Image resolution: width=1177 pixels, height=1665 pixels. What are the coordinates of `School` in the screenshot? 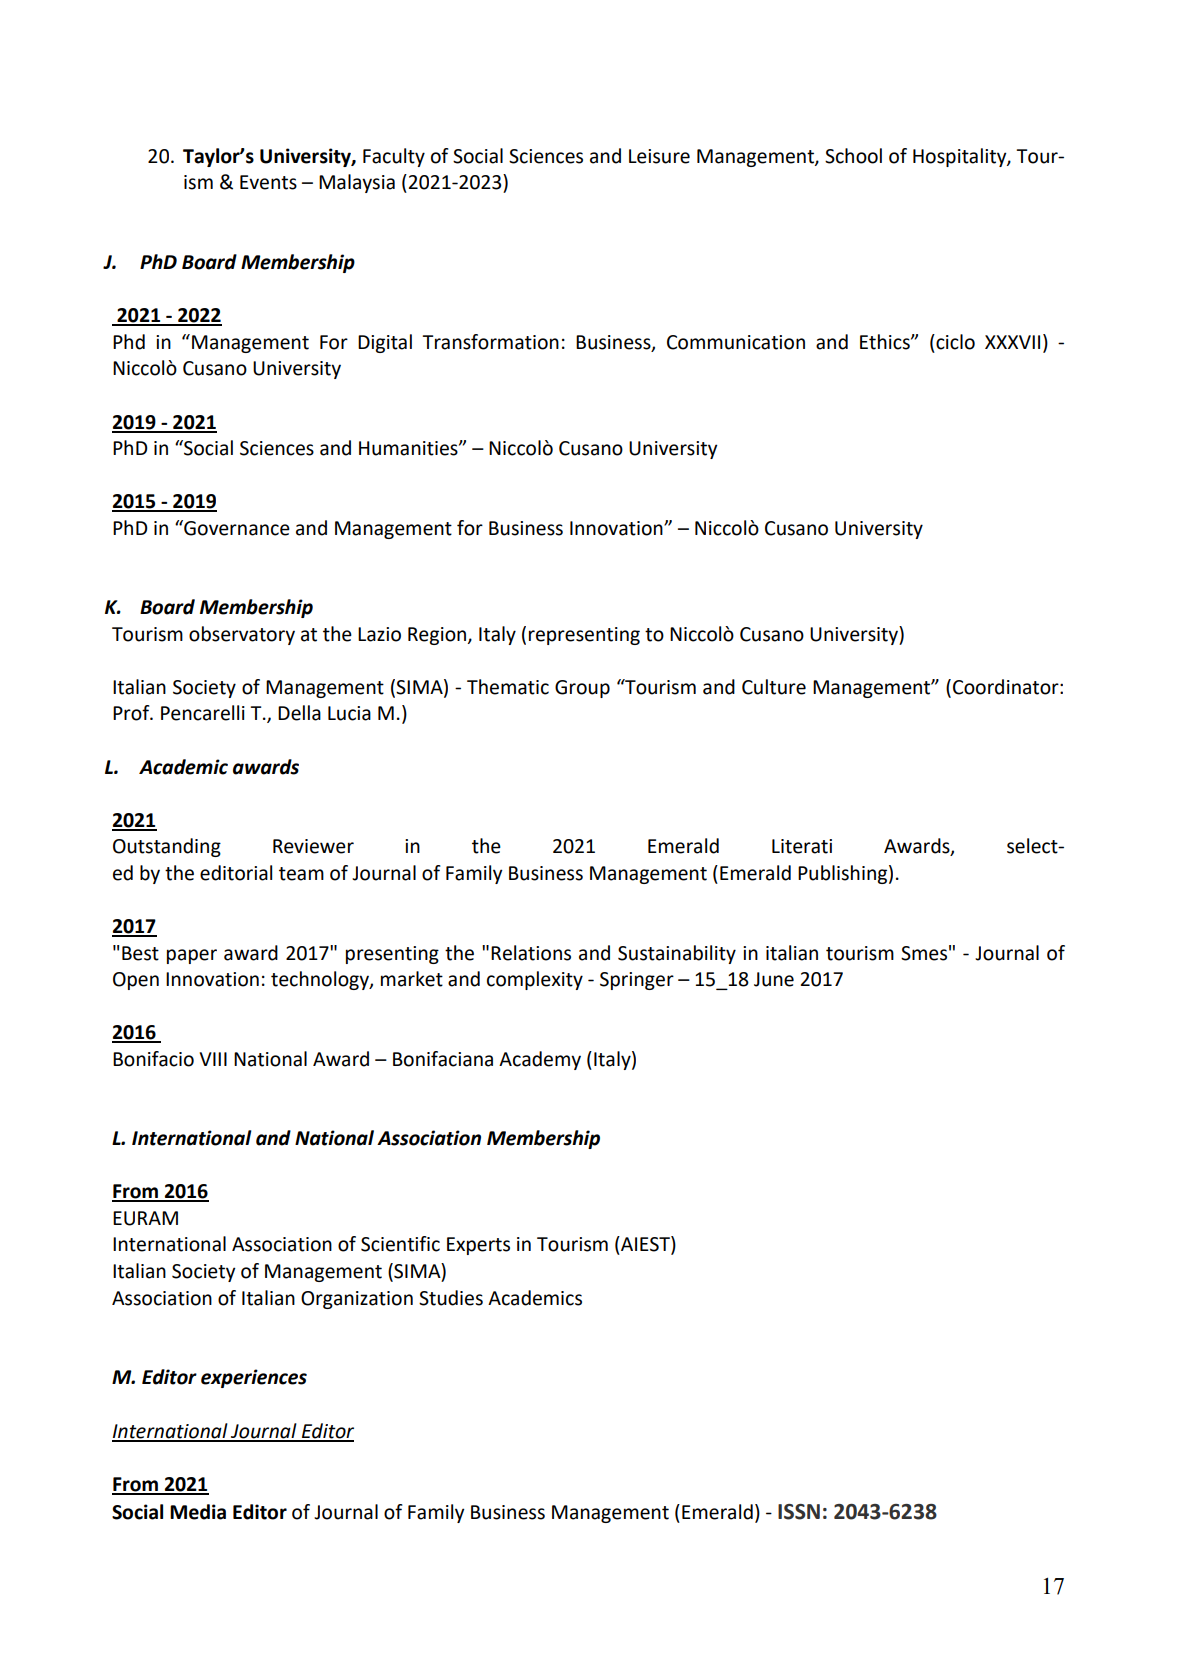 It's located at (853, 156).
